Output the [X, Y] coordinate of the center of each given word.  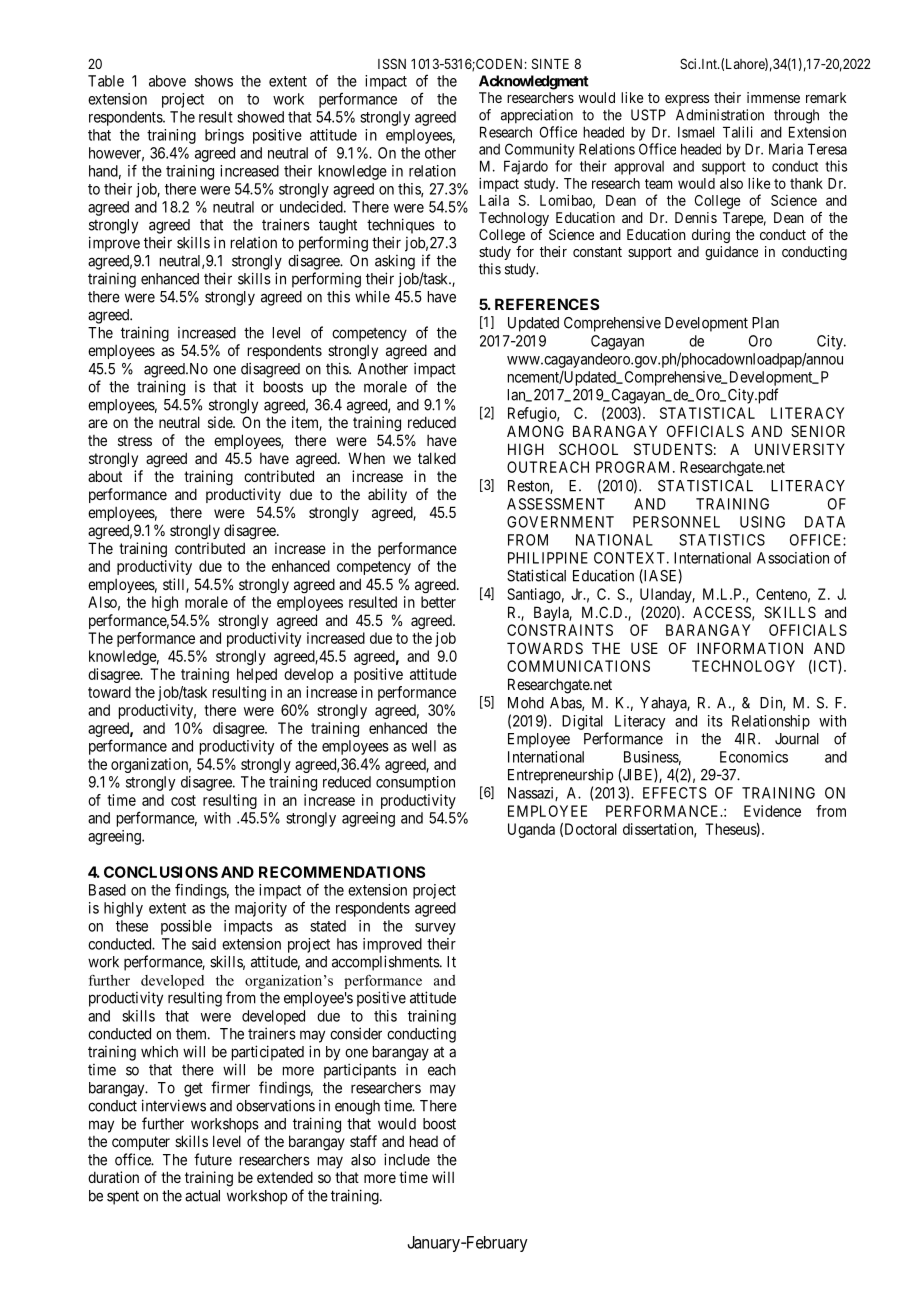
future [213, 1159]
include [407, 1159]
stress [135, 440]
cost [183, 800]
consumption [415, 783]
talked [437, 458]
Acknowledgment [534, 82]
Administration [720, 115]
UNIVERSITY [800, 449]
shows [214, 81]
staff [363, 1141]
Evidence [772, 811]
